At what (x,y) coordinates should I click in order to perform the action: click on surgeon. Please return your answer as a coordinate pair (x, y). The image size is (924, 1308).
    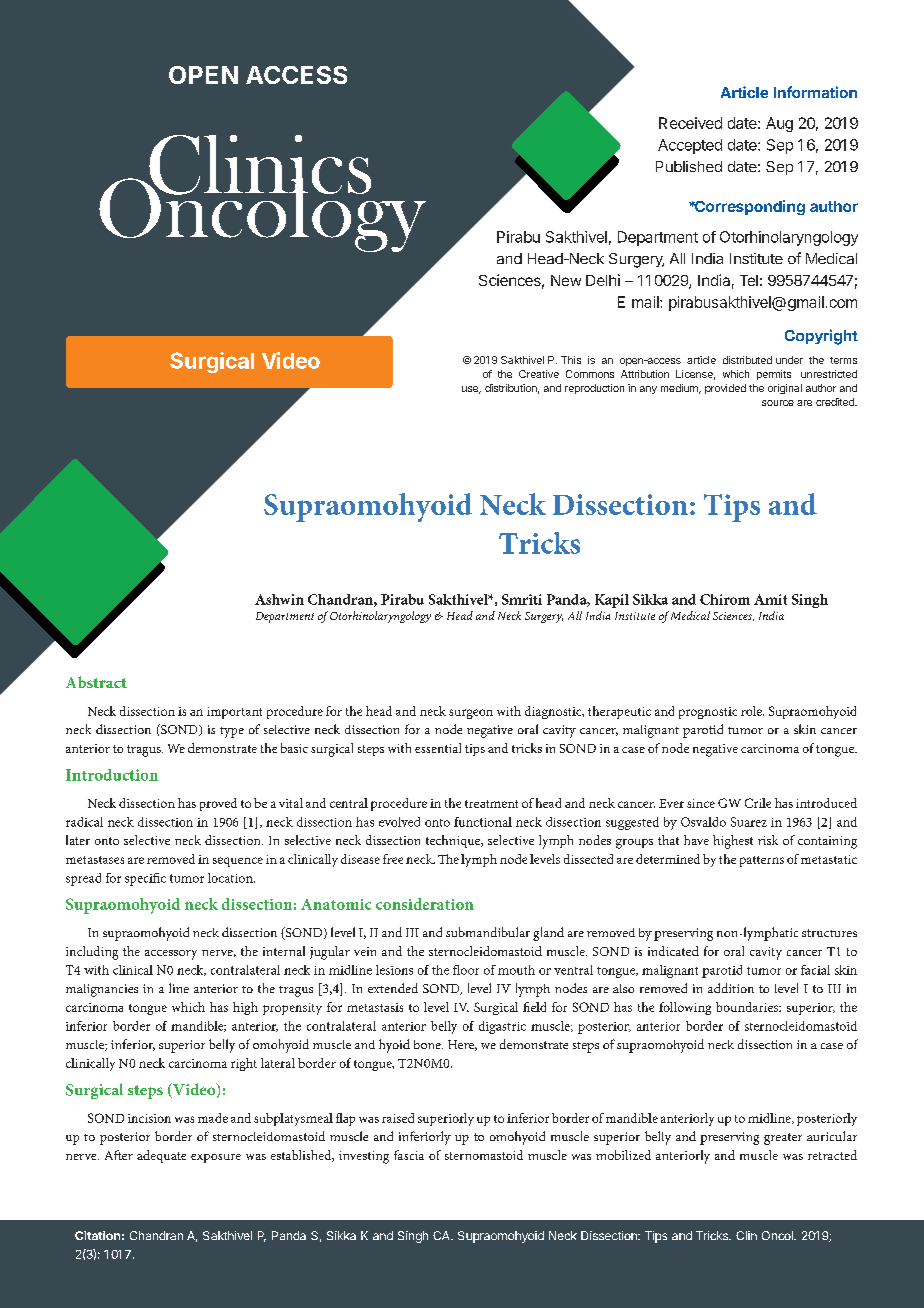
    Looking at the image, I should click on (471, 714).
